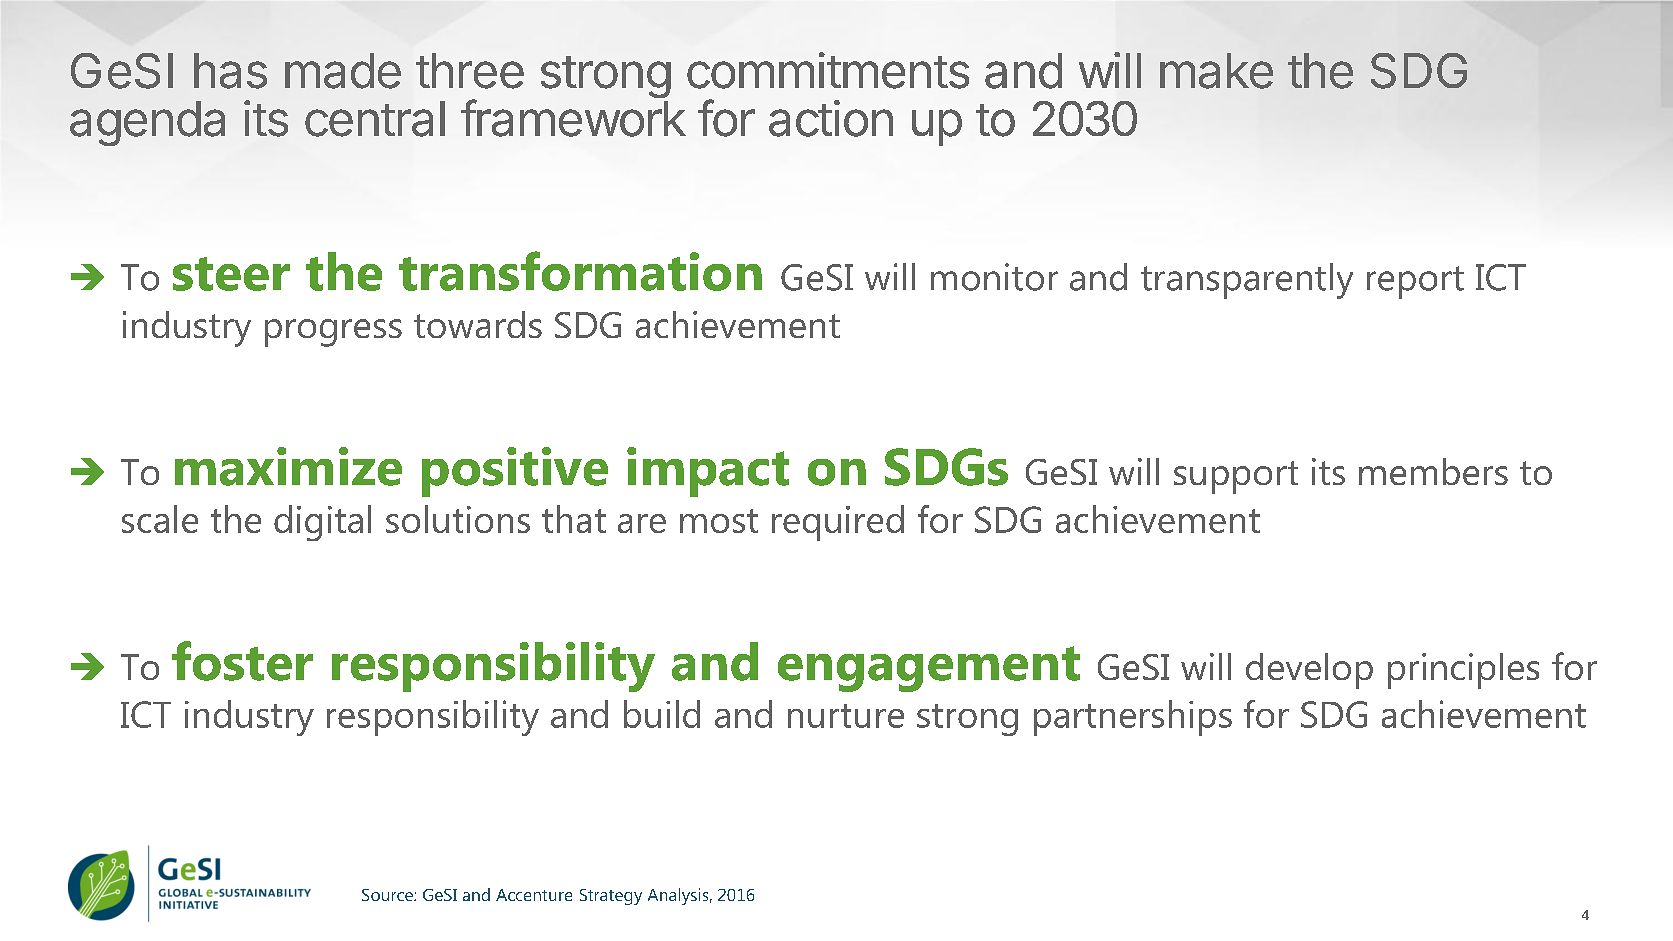 Image resolution: width=1673 pixels, height=941 pixels. What do you see at coordinates (831, 118) in the screenshot?
I see `action` at bounding box center [831, 118].
